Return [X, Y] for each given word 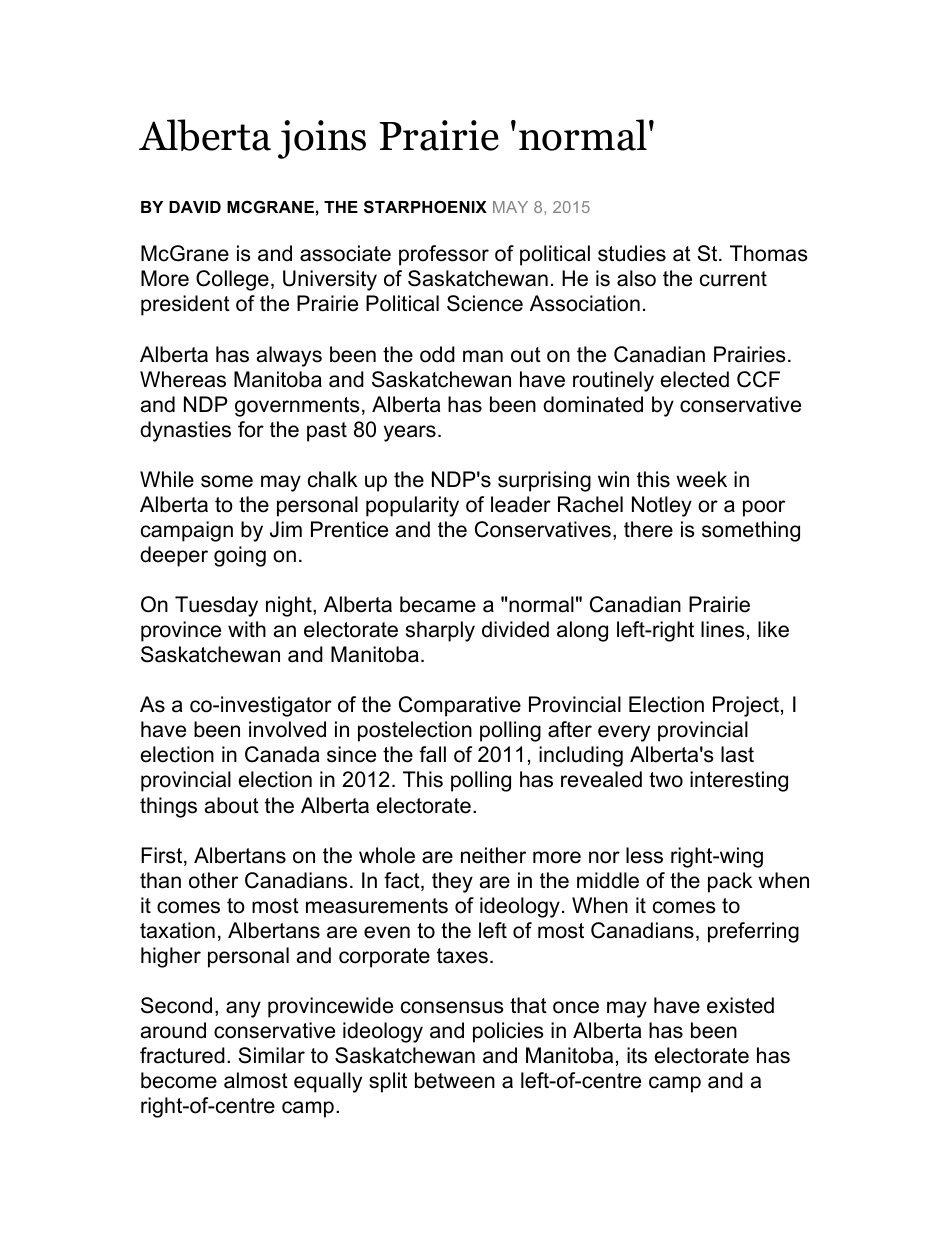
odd [437, 354]
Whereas [183, 379]
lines [723, 629]
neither [493, 855]
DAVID [195, 207]
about [232, 805]
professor [444, 255]
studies [632, 253]
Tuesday [216, 606]
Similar [271, 1055]
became [438, 604]
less [644, 855]
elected [695, 379]
